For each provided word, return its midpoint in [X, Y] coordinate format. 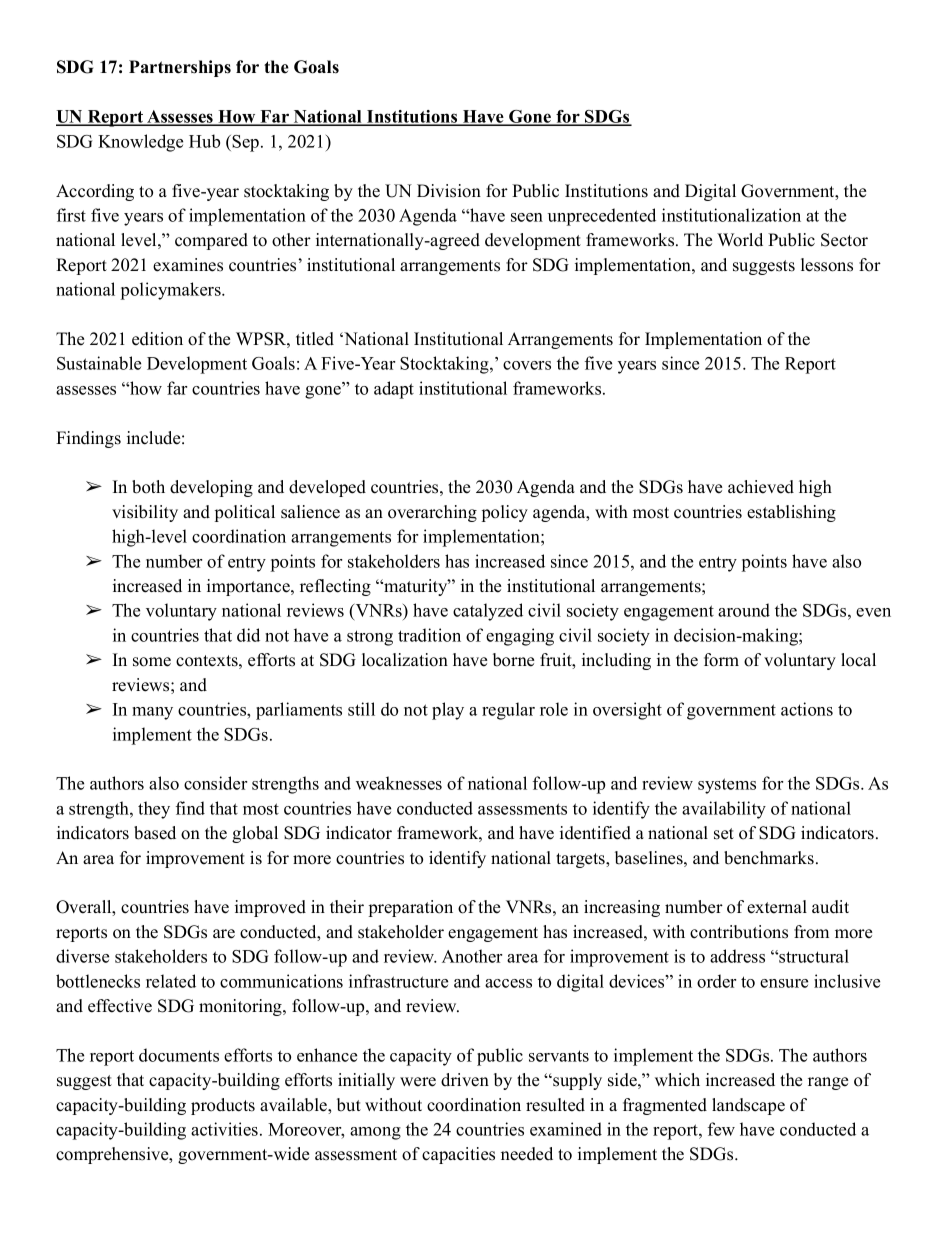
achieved [761, 487]
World [740, 240]
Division [449, 191]
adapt [394, 390]
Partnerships [180, 68]
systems [727, 786]
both [148, 487]
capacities [458, 1155]
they [154, 810]
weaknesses [399, 783]
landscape [748, 1106]
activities [224, 1129]
